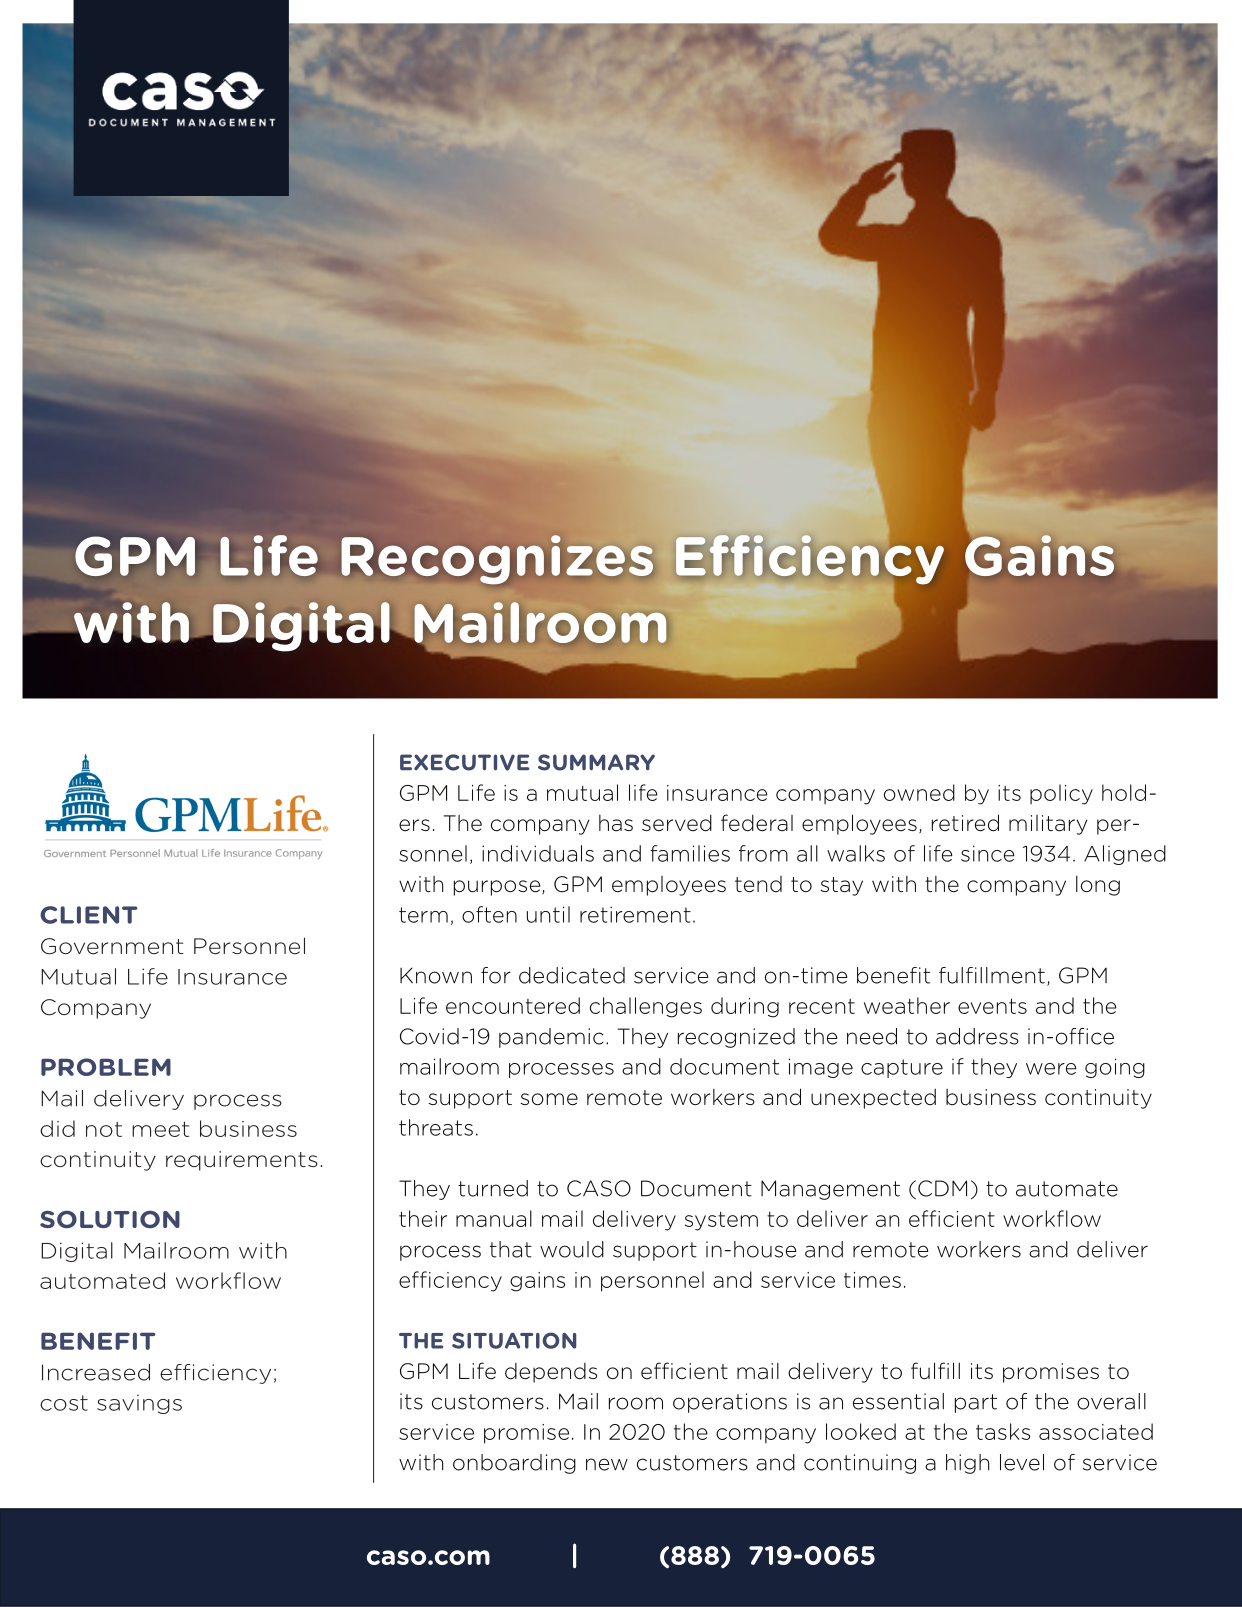 The width and height of the screenshot is (1242, 1607). I want to click on Recognizes, so click(497, 559).
